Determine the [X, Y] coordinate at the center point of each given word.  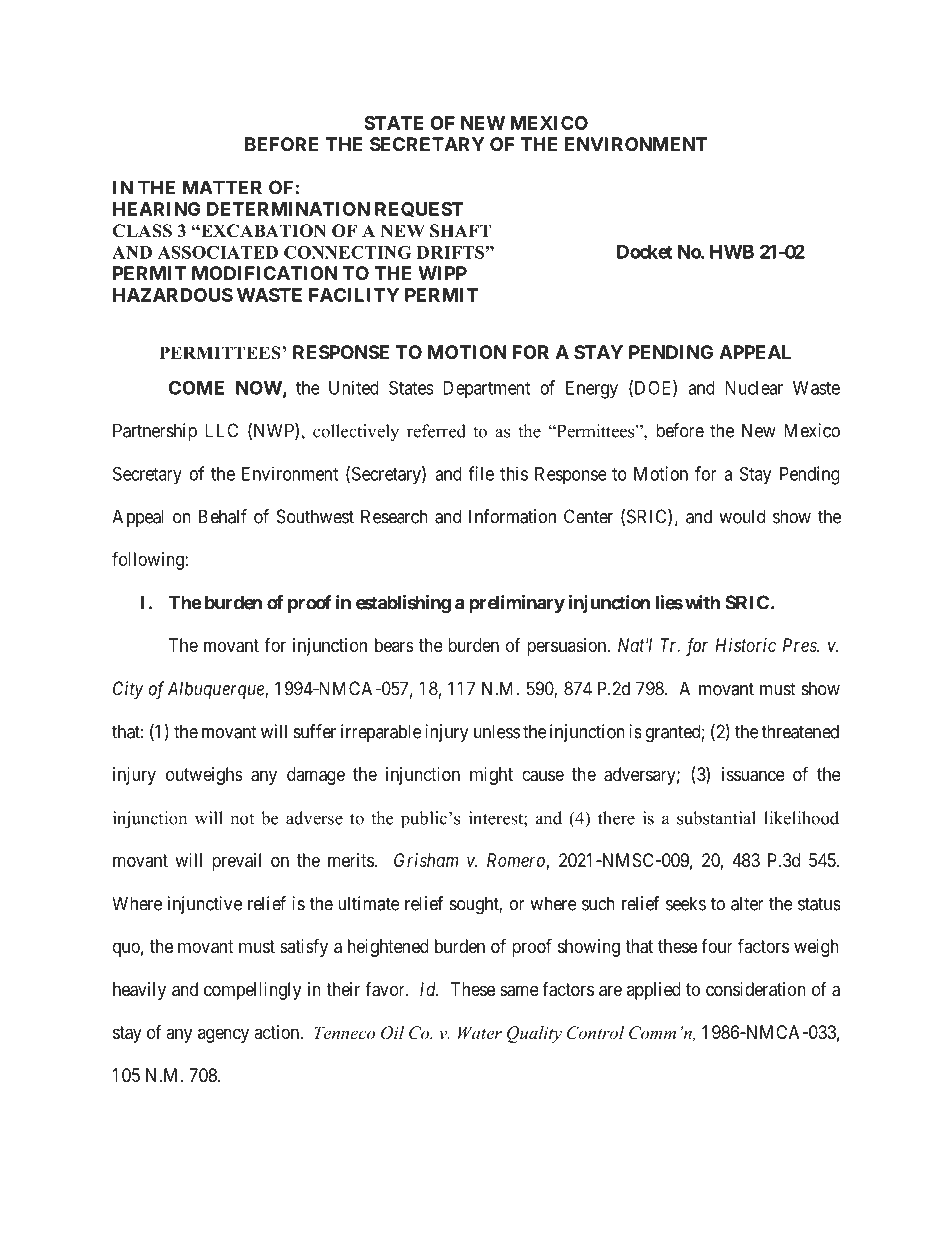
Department [486, 389]
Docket [645, 252]
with [702, 602]
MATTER [222, 187]
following [149, 560]
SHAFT [460, 231]
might [491, 776]
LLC [221, 430]
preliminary [517, 604]
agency [223, 1035]
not [242, 819]
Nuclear [754, 388]
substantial [716, 818]
